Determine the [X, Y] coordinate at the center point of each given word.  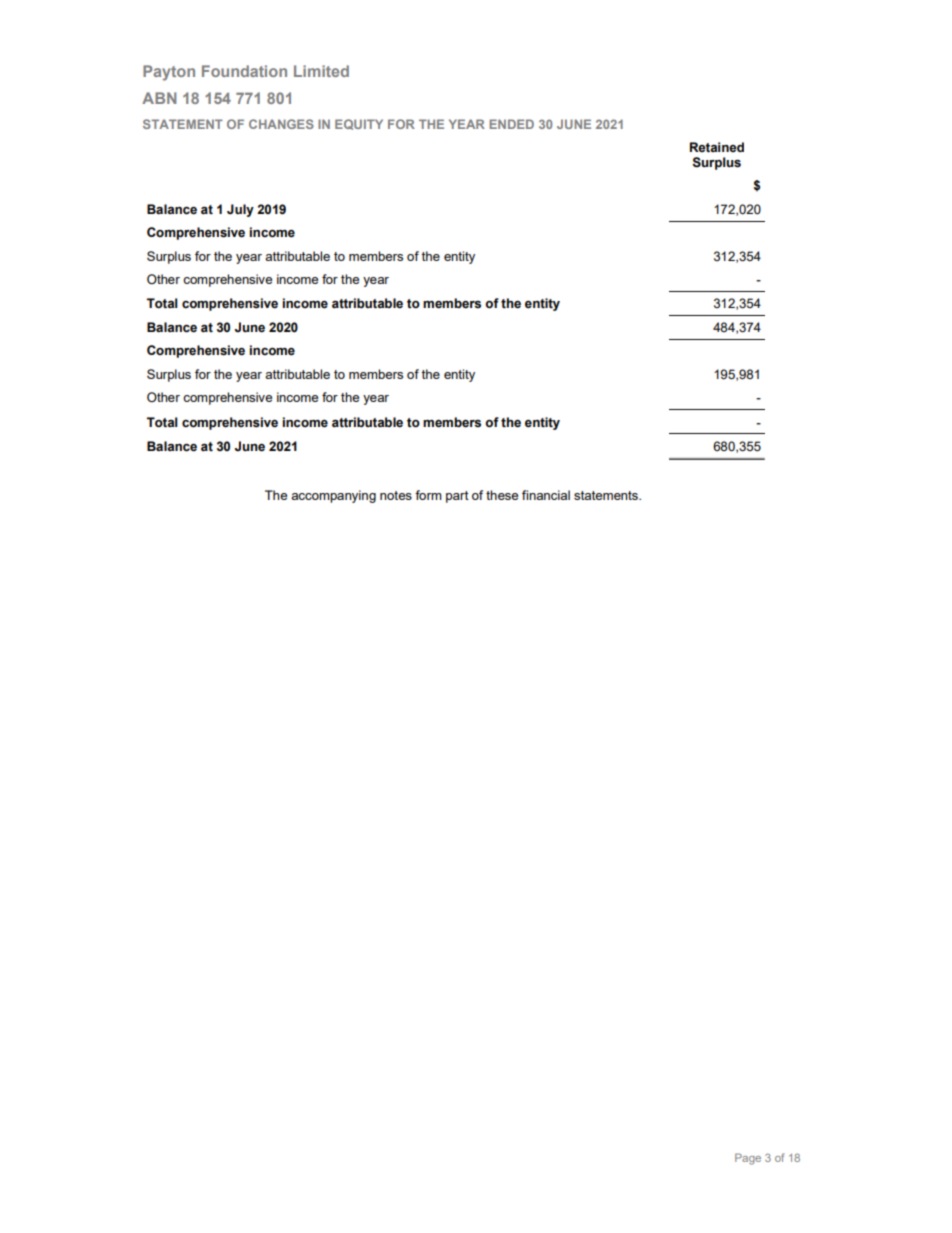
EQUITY [359, 124]
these [502, 495]
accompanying [333, 496]
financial [546, 495]
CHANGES [281, 124]
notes [396, 495]
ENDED [511, 124]
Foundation [244, 71]
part [457, 497]
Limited [321, 71]
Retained [717, 147]
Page [748, 1159]
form [428, 495]
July [240, 210]
